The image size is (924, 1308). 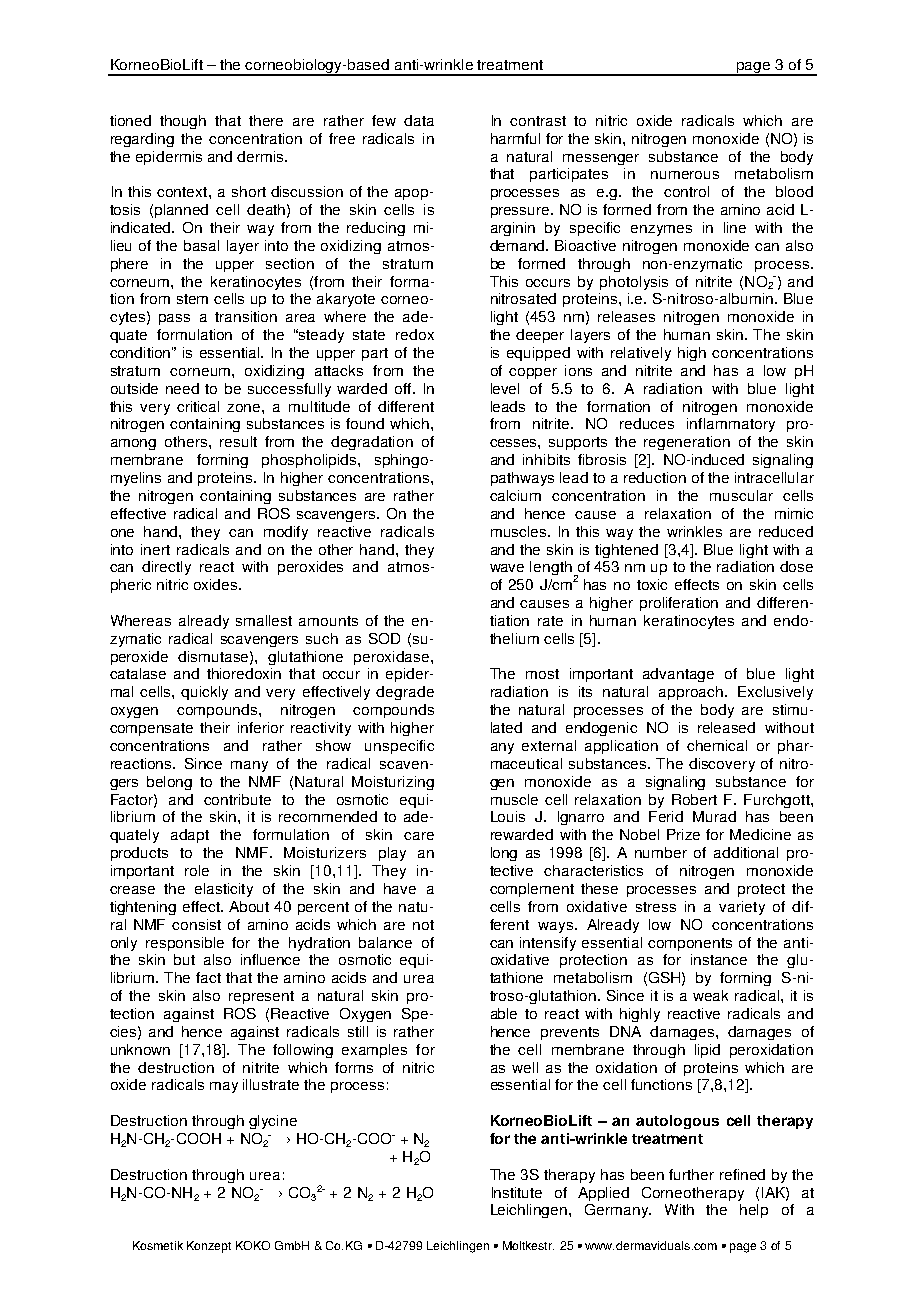 What do you see at coordinates (517, 1192) in the image?
I see `Institute` at bounding box center [517, 1192].
